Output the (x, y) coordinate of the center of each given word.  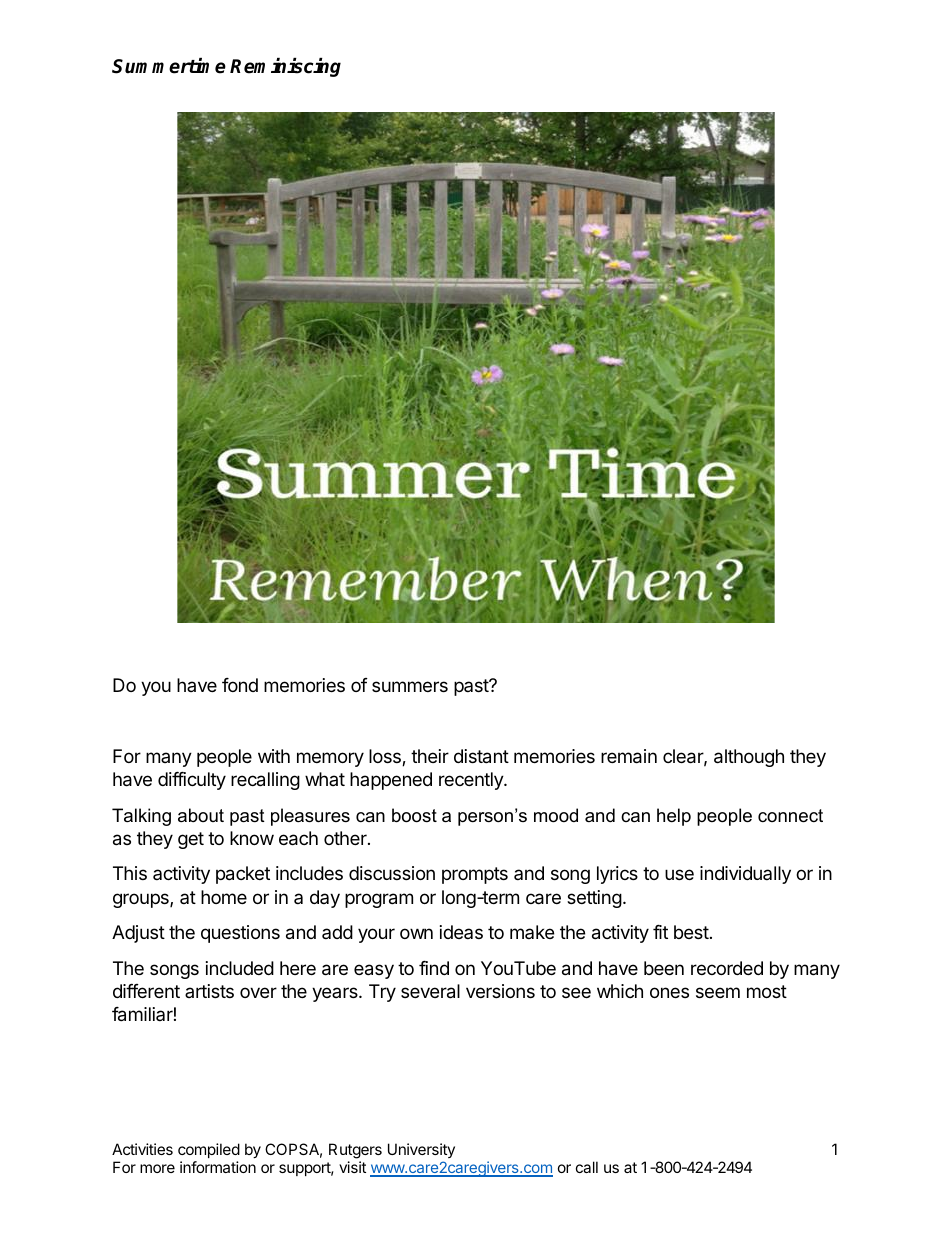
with (274, 756)
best (691, 932)
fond (240, 685)
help (674, 817)
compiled (209, 1150)
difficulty (192, 781)
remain (629, 756)
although (749, 758)
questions (240, 934)
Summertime (169, 66)
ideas (461, 932)
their (430, 756)
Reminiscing (285, 67)
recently (472, 781)
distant (481, 756)
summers (410, 686)
